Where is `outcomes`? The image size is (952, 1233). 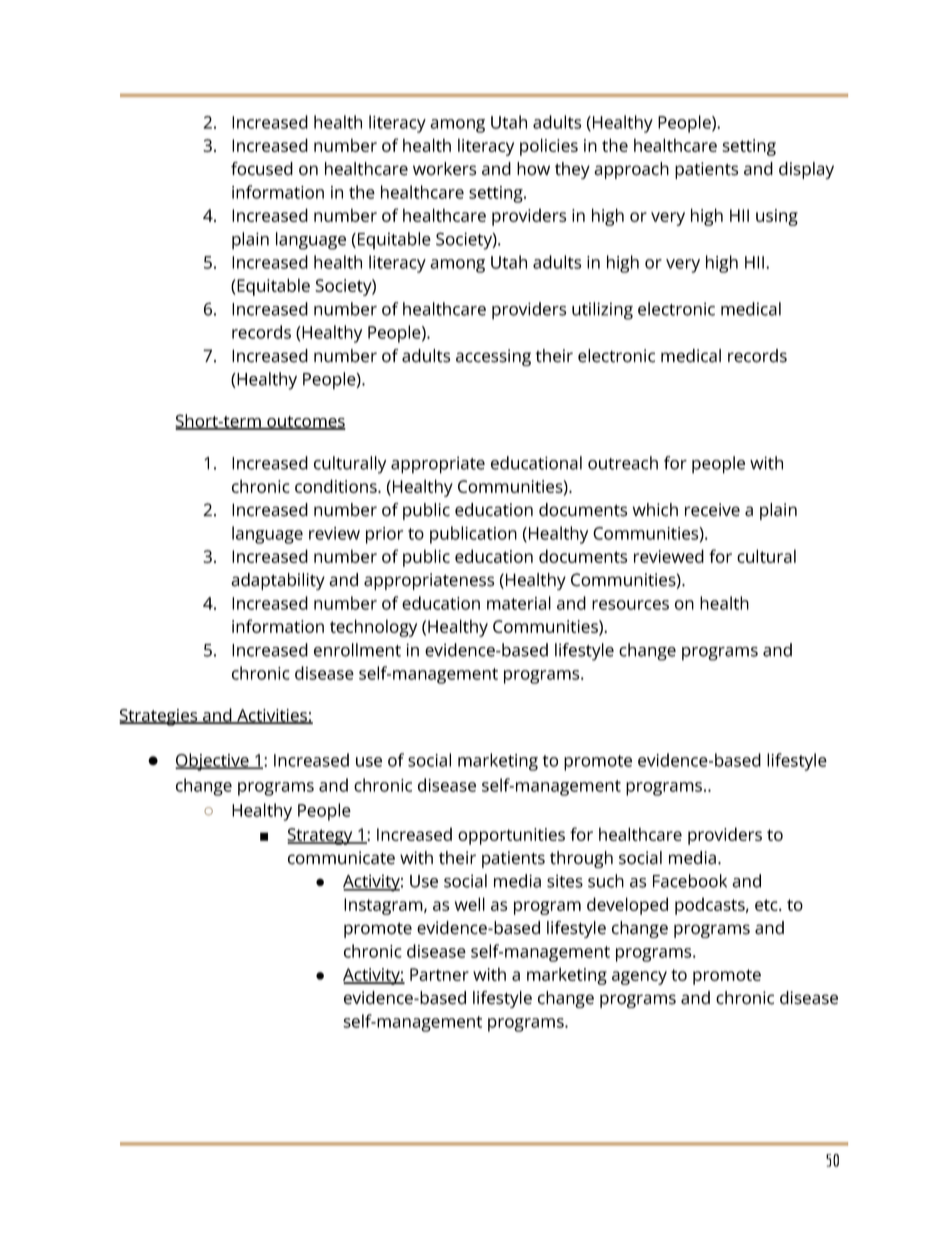
outcomes is located at coordinates (305, 423).
